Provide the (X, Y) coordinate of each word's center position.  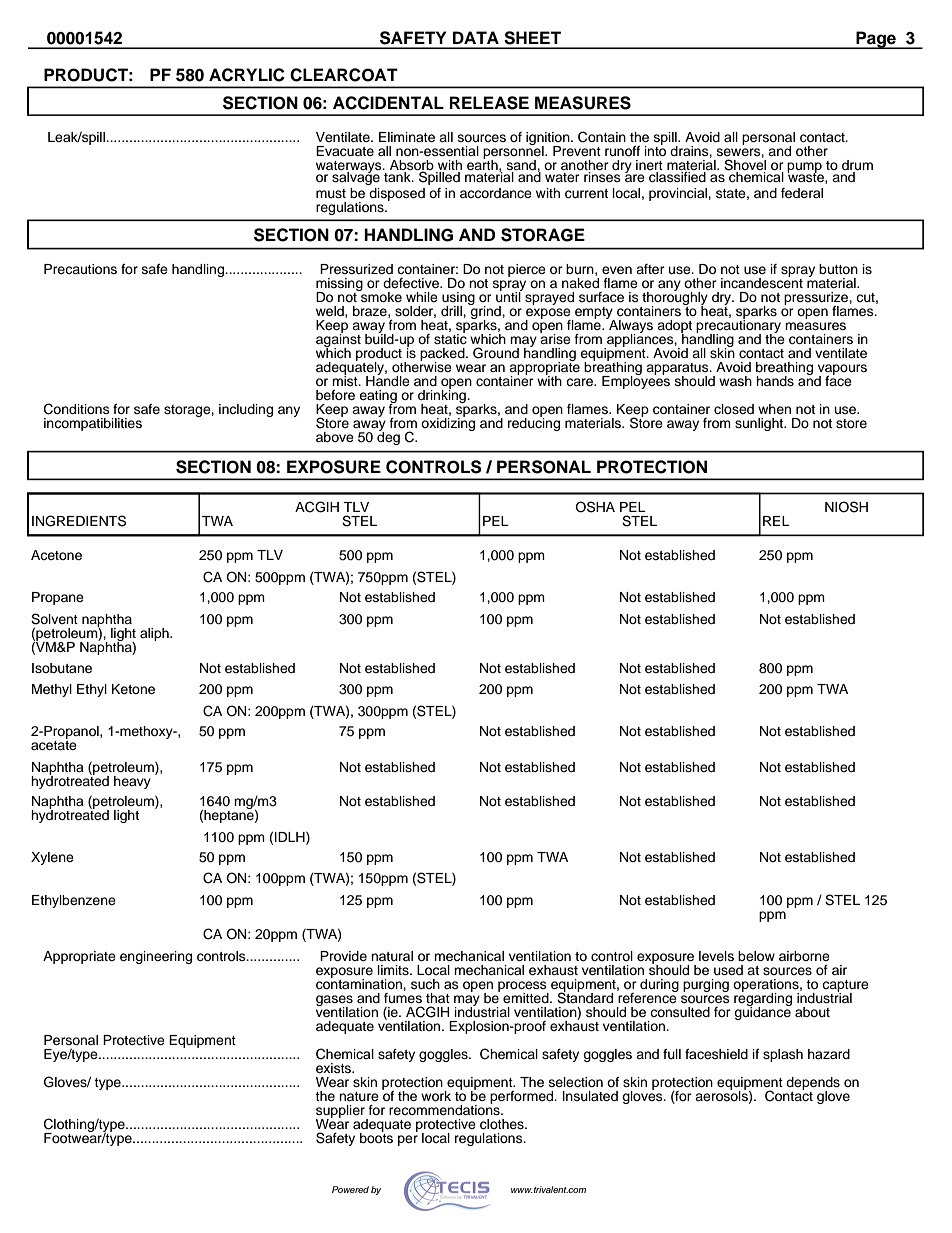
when (774, 409)
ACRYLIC (247, 75)
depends (813, 1084)
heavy (132, 782)
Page (876, 40)
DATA (476, 37)
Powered (350, 1189)
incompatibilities (93, 424)
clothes (503, 1124)
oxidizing (448, 423)
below (756, 956)
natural (392, 956)
